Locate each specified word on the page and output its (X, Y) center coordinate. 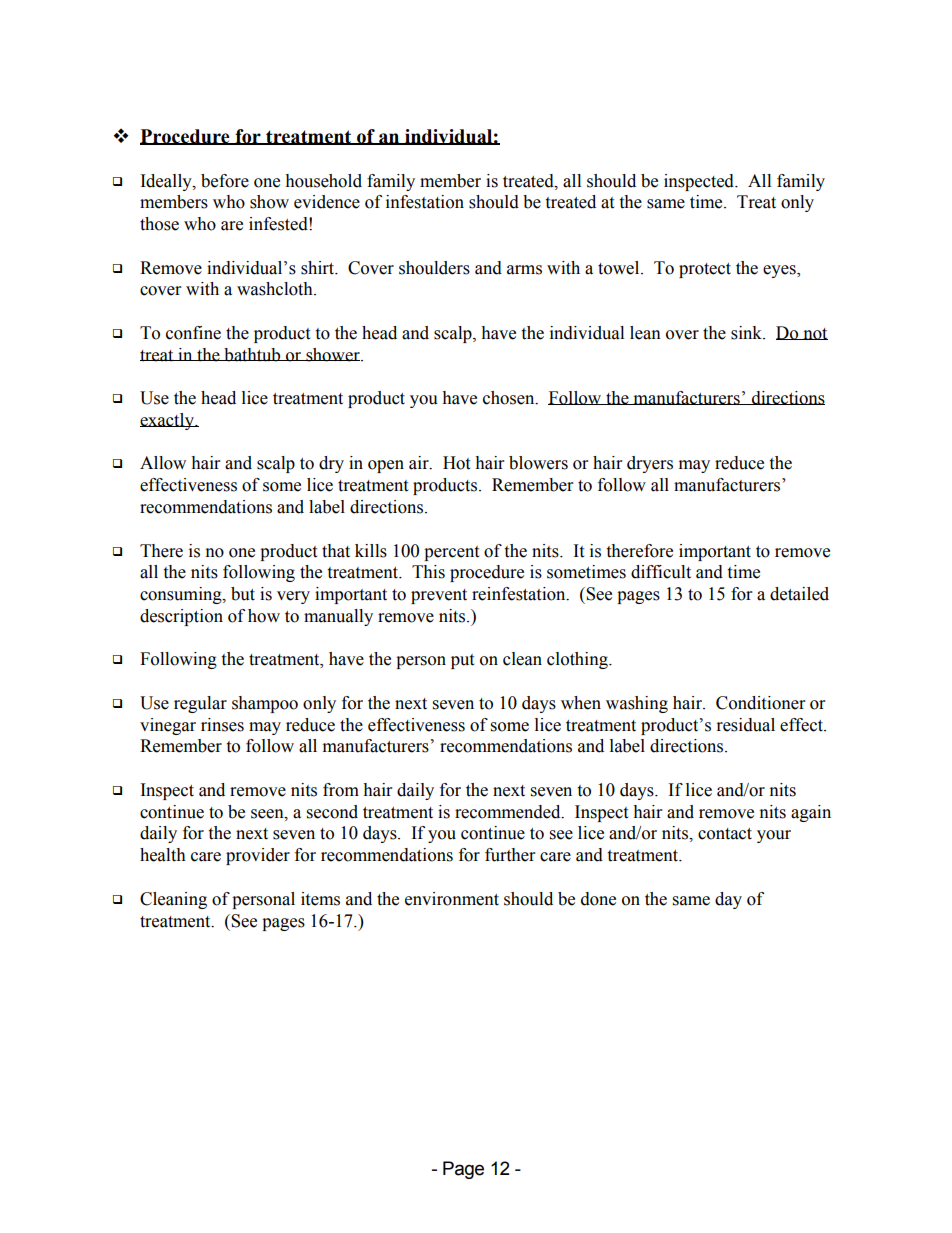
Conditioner (760, 703)
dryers (650, 464)
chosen (510, 398)
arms (524, 270)
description (181, 617)
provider (258, 856)
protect (705, 270)
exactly (168, 421)
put (462, 661)
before (225, 181)
